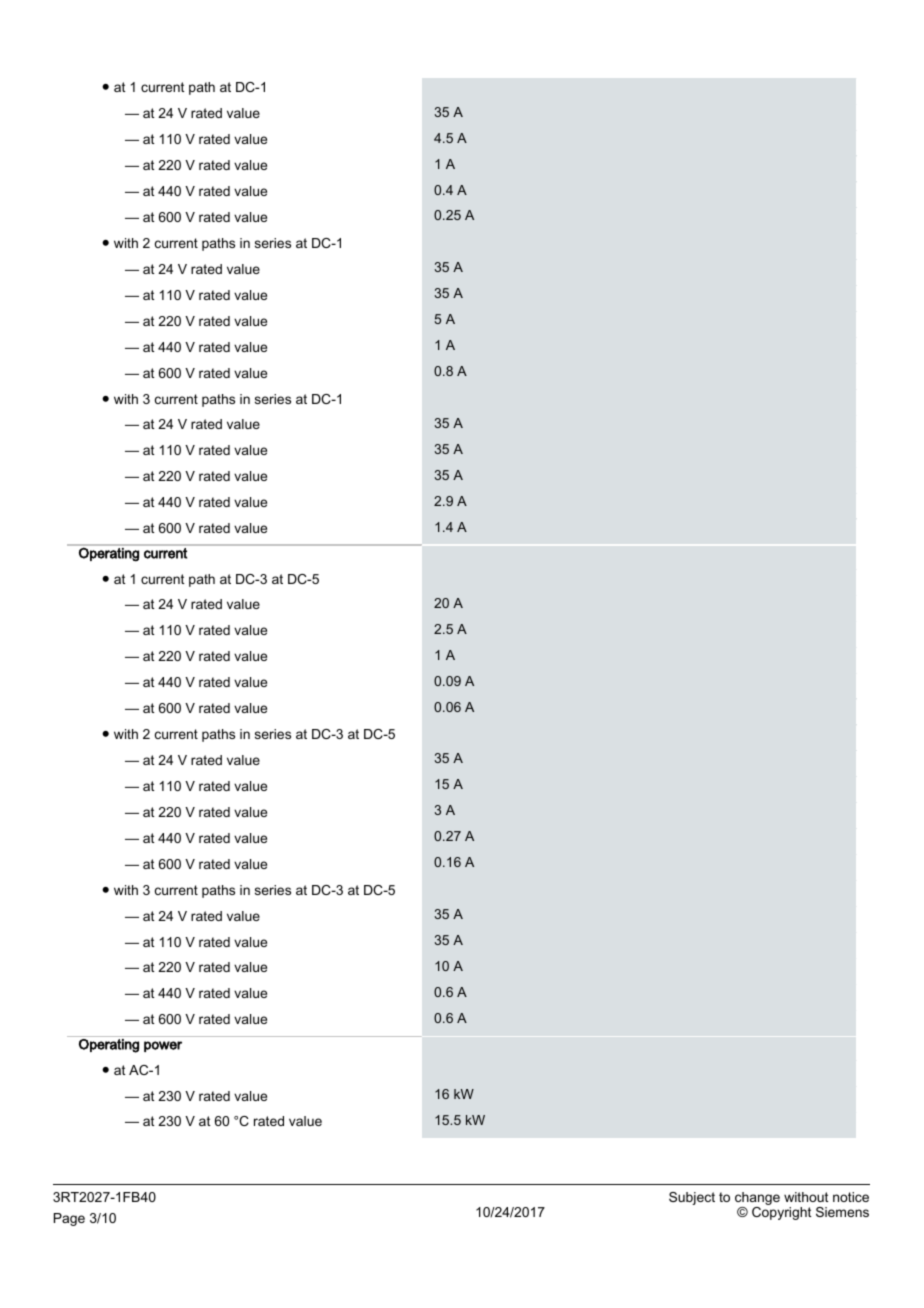 This document has width=924, height=1308. I want to click on Page, so click(69, 1219).
